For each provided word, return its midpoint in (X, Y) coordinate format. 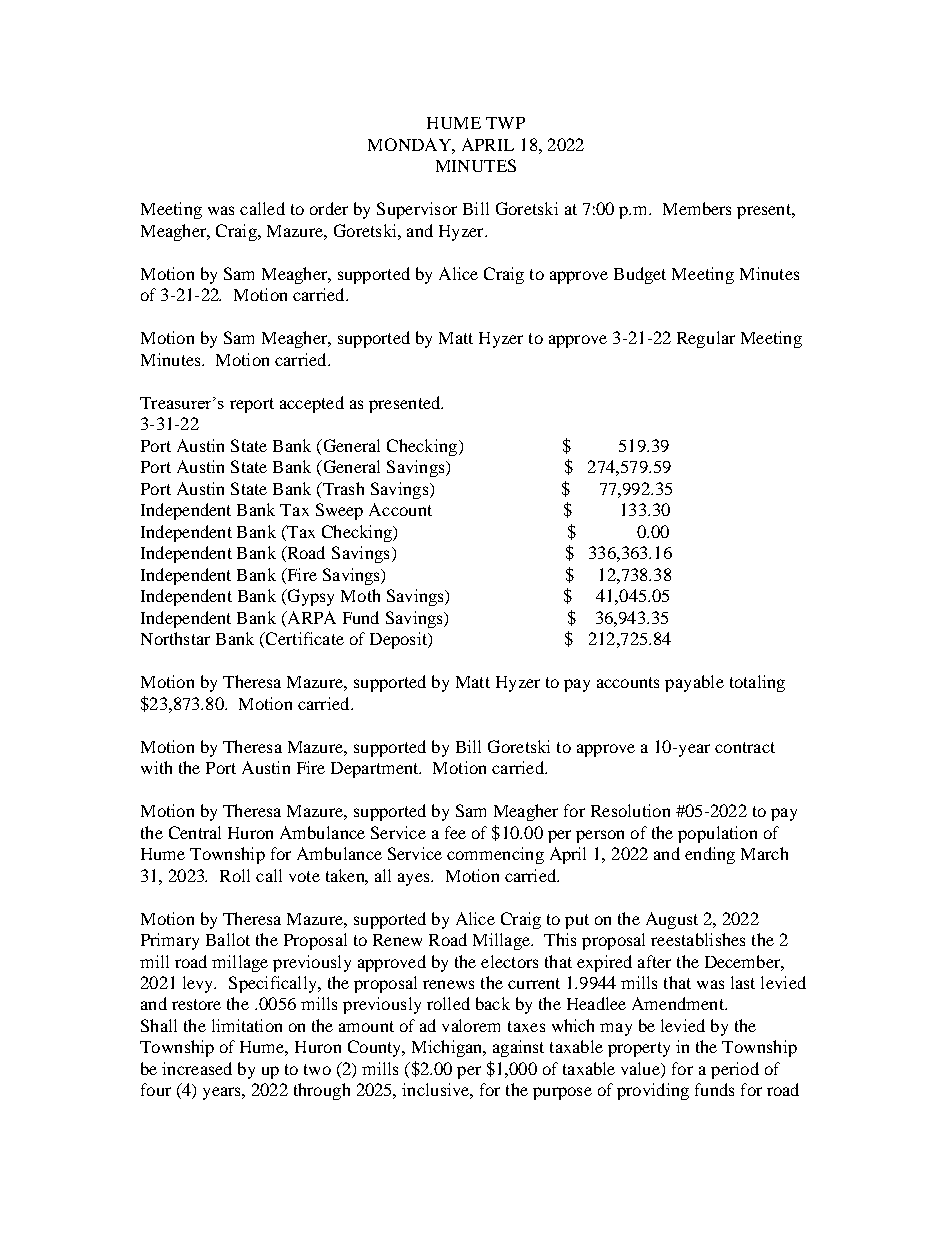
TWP (505, 123)
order (329, 208)
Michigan (448, 1048)
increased (197, 1068)
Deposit (400, 640)
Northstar (175, 638)
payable (694, 683)
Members (697, 208)
